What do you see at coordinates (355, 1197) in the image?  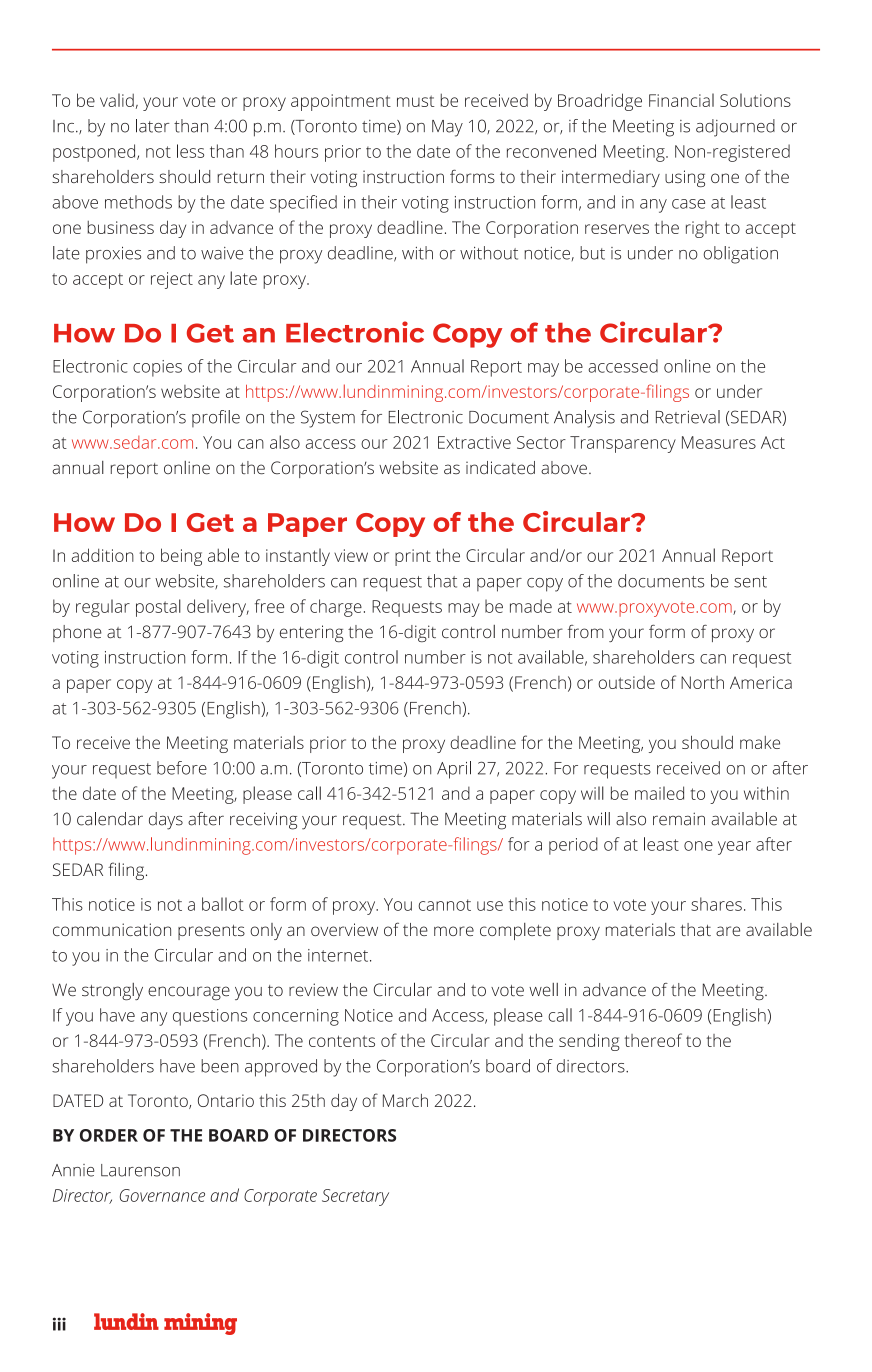 I see `Secretary` at bounding box center [355, 1197].
